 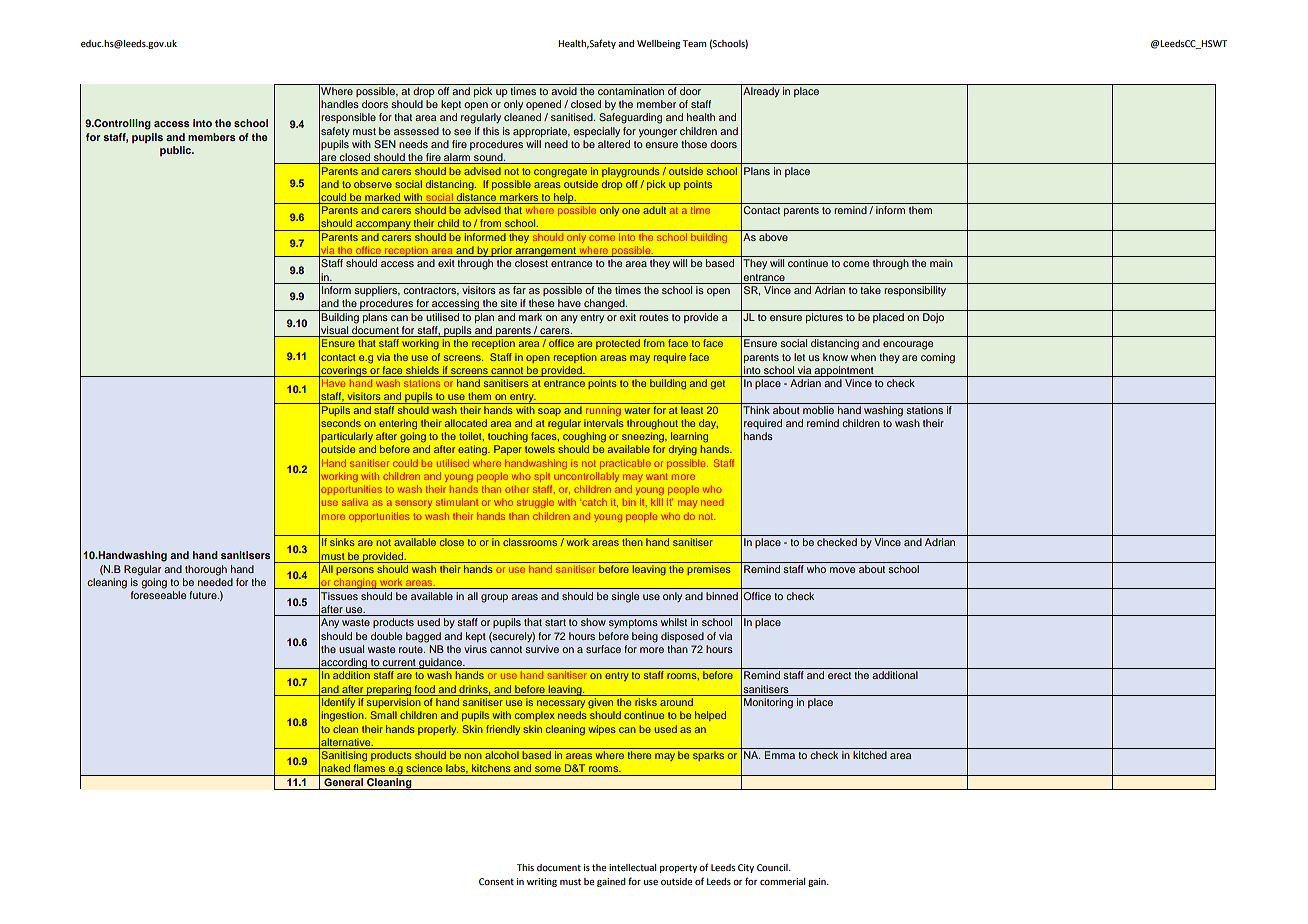 What do you see at coordinates (564, 91) in the document?
I see `avoid` at bounding box center [564, 91].
